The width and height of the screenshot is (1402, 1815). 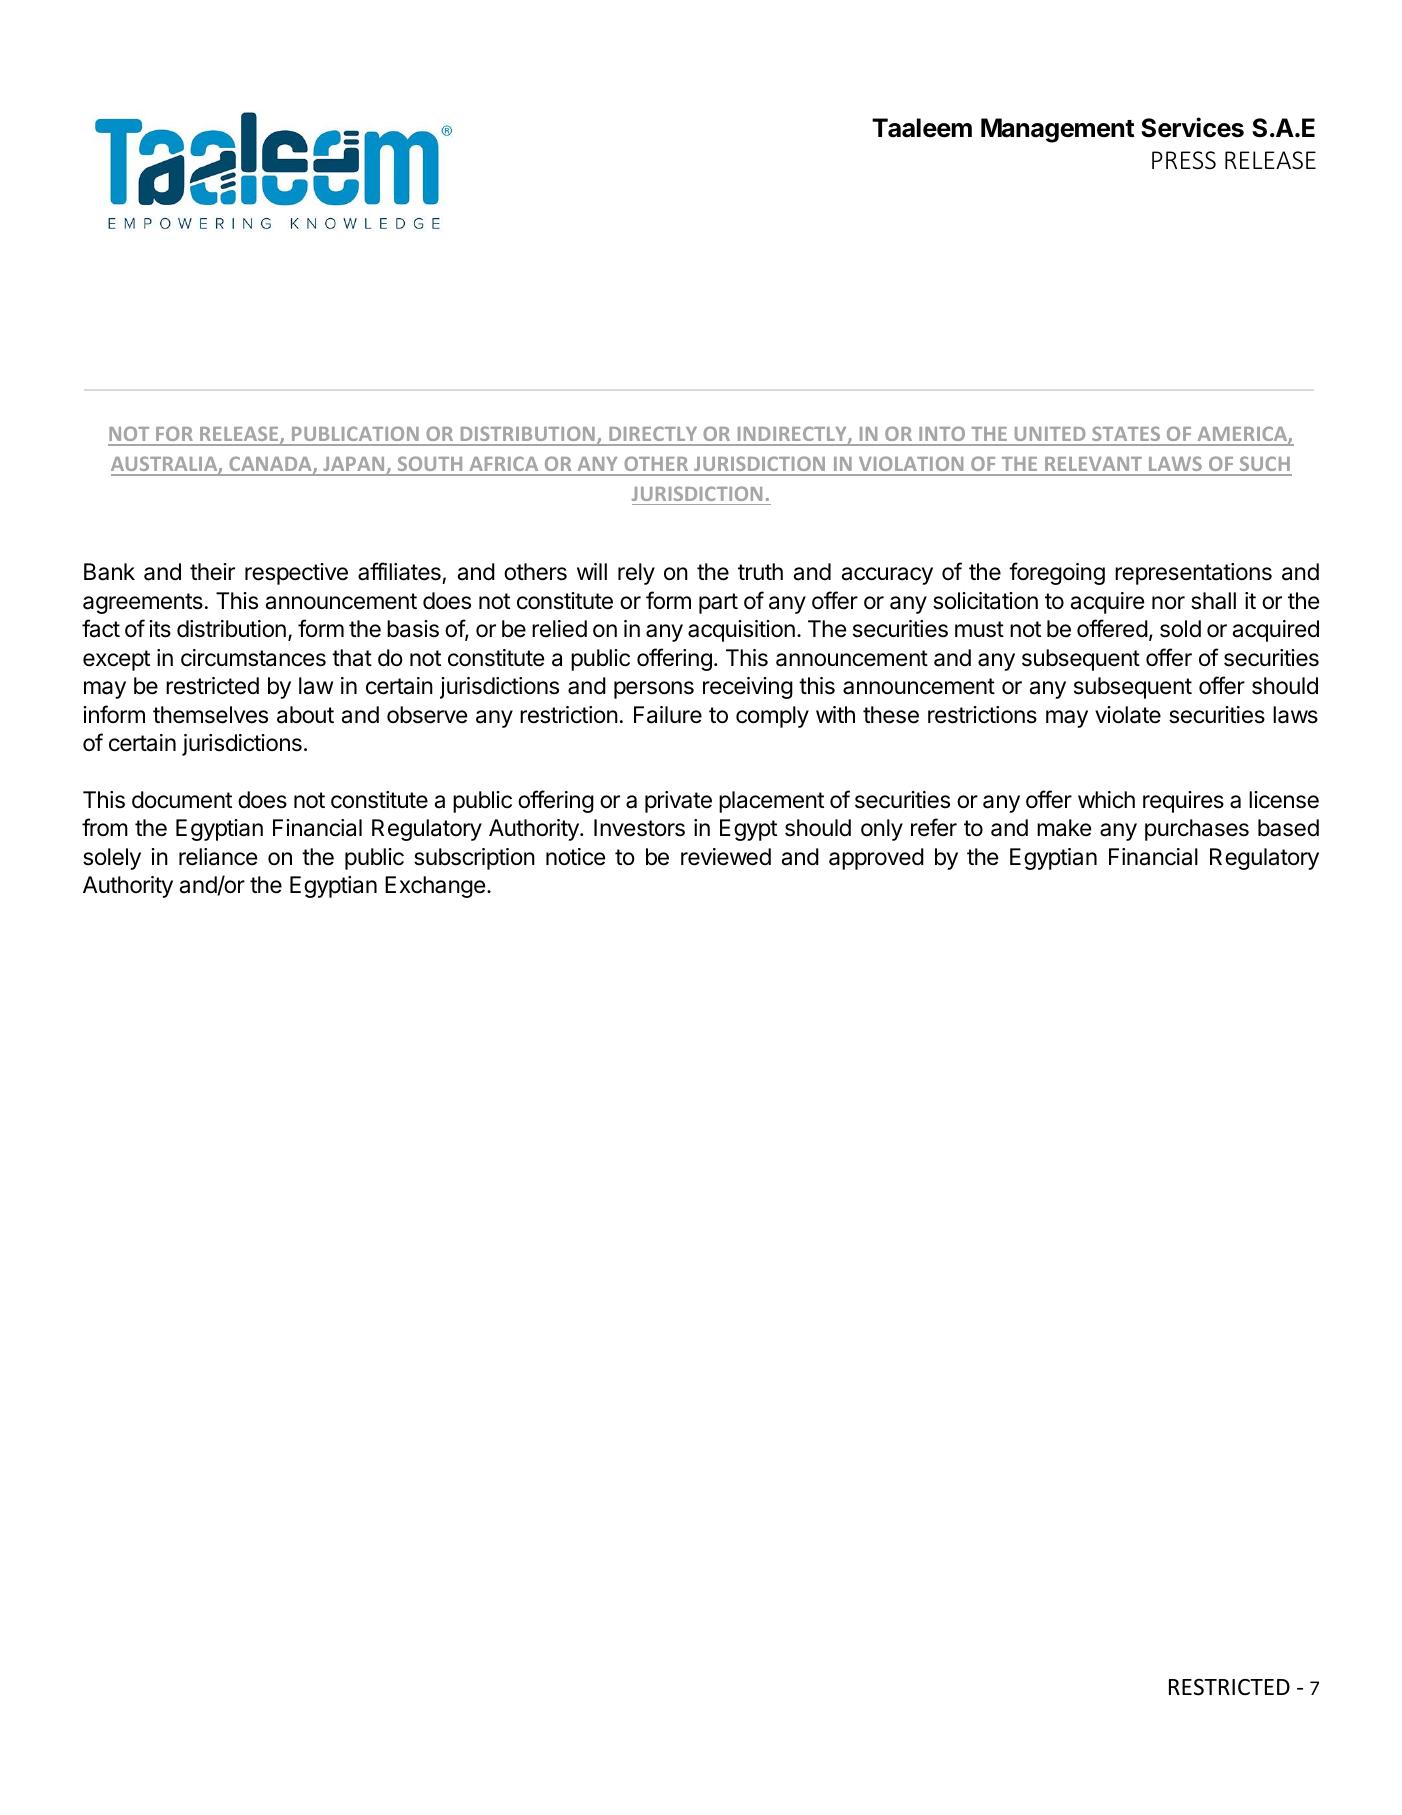 What do you see at coordinates (1192, 127) in the screenshot?
I see `Services` at bounding box center [1192, 127].
